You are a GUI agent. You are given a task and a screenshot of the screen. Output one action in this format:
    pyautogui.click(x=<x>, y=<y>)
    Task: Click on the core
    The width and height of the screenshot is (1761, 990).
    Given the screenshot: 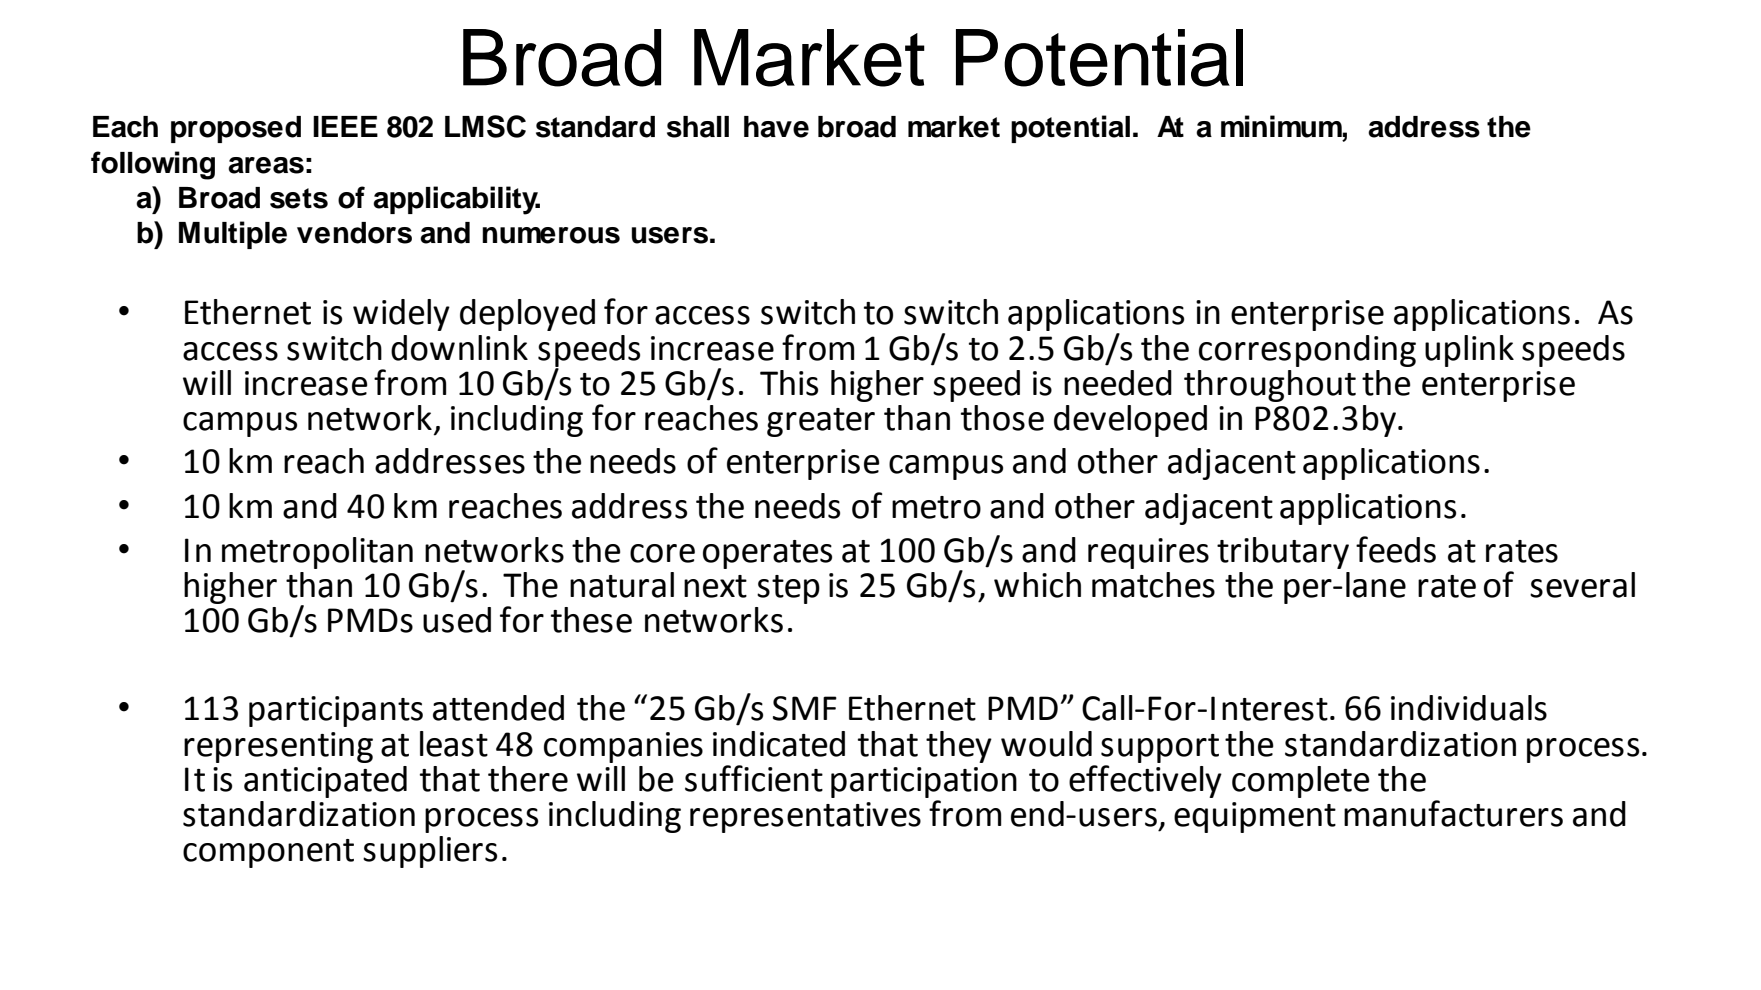 What is the action you would take?
    pyautogui.click(x=662, y=553)
